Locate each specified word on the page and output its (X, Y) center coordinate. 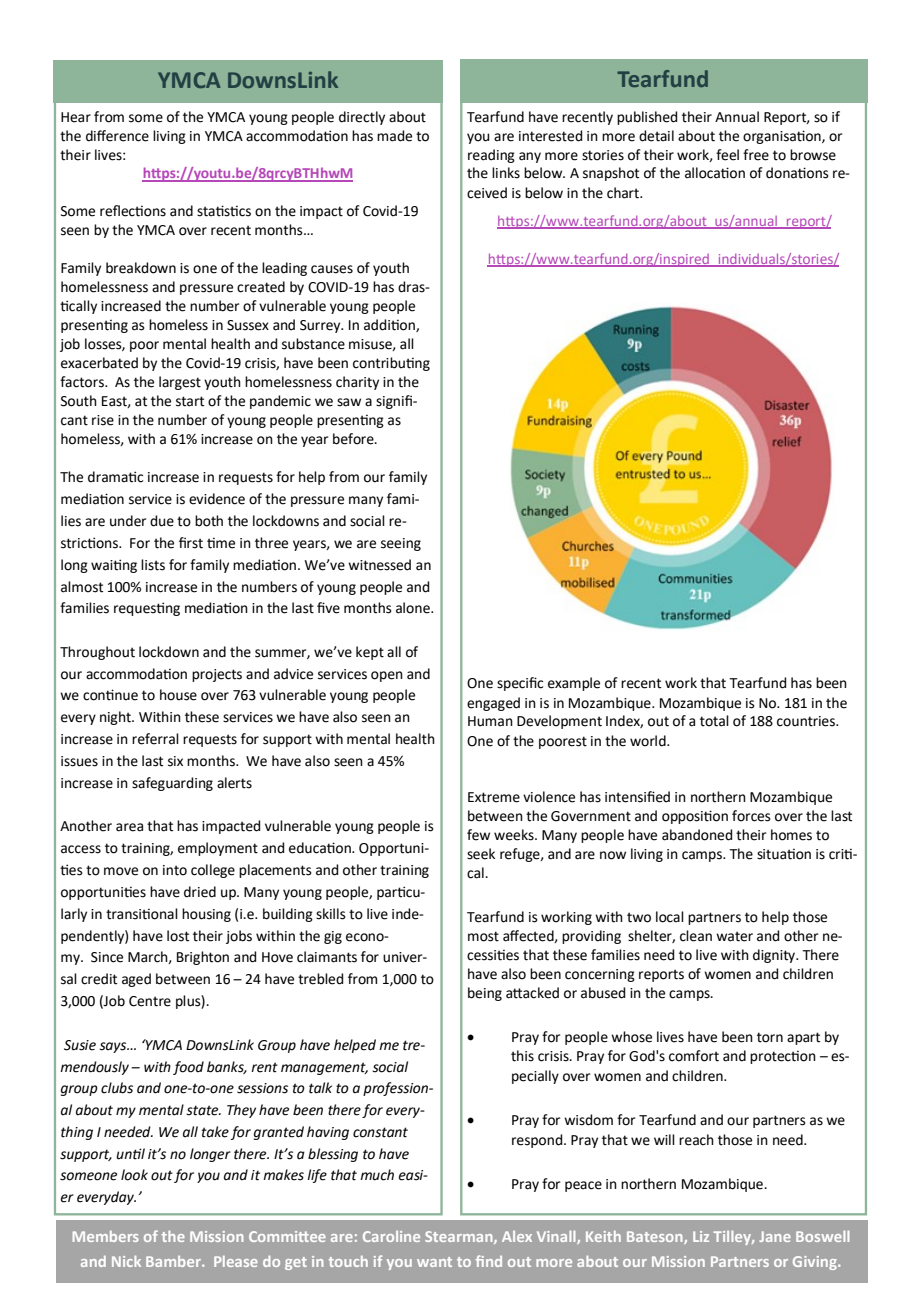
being (485, 994)
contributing (391, 364)
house (178, 695)
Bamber (174, 1261)
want (434, 1262)
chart (624, 193)
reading (491, 156)
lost (178, 936)
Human (490, 721)
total (714, 721)
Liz (701, 1236)
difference (117, 136)
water (734, 936)
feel (727, 155)
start (190, 401)
